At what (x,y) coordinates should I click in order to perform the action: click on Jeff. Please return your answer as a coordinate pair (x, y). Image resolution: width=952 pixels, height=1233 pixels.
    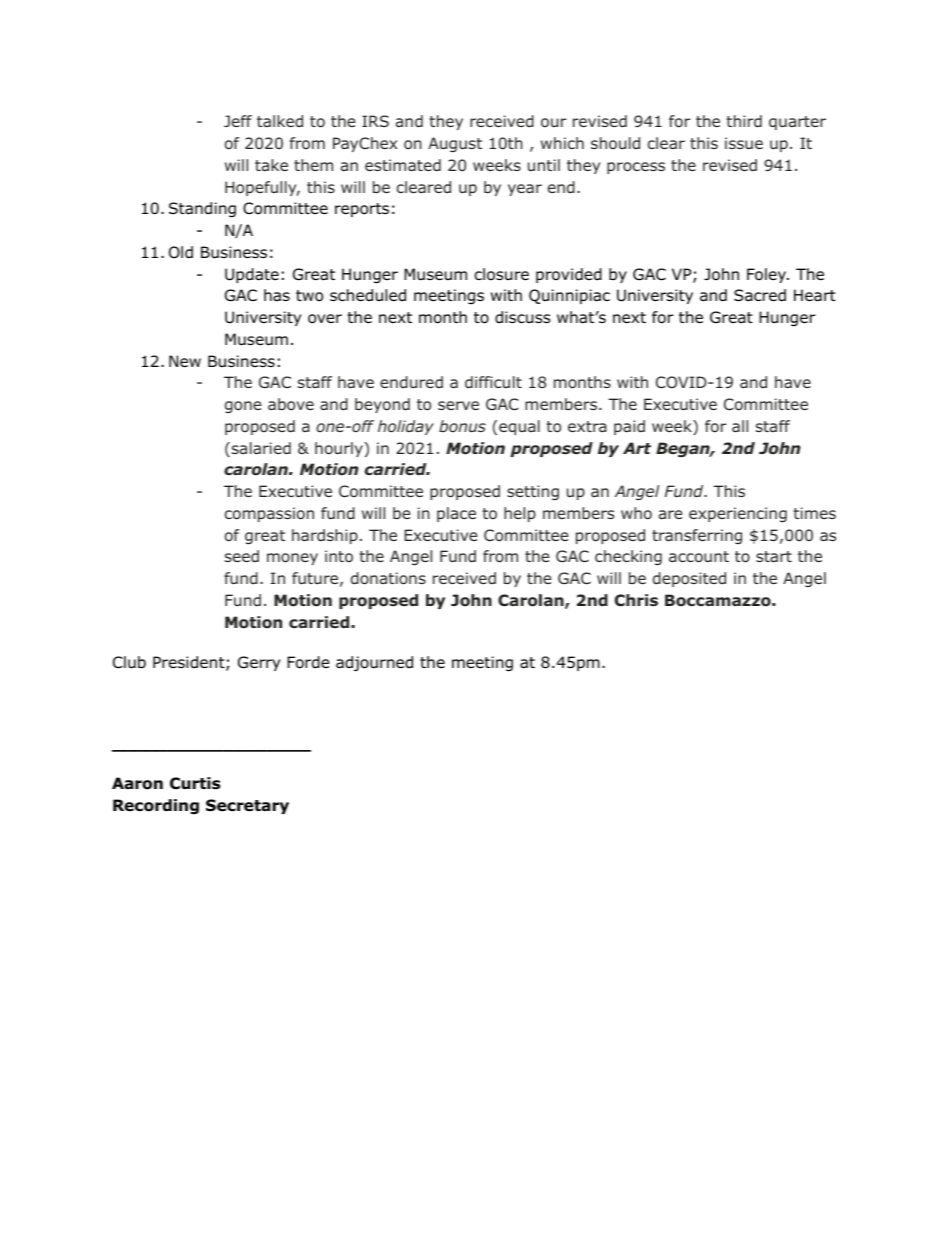
    Looking at the image, I should click on (238, 121).
